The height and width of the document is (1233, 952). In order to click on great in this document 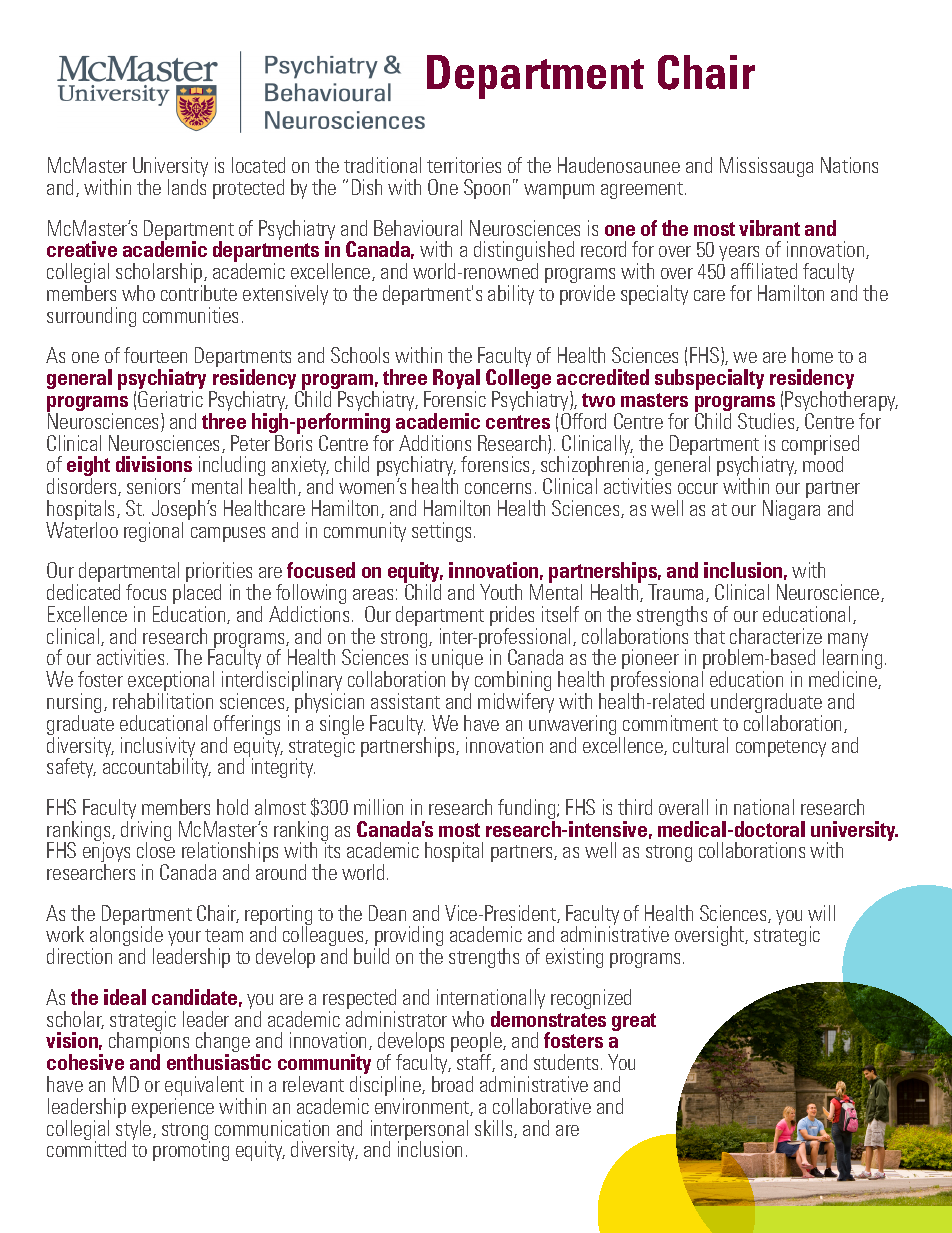, I will do `click(634, 1022)`.
